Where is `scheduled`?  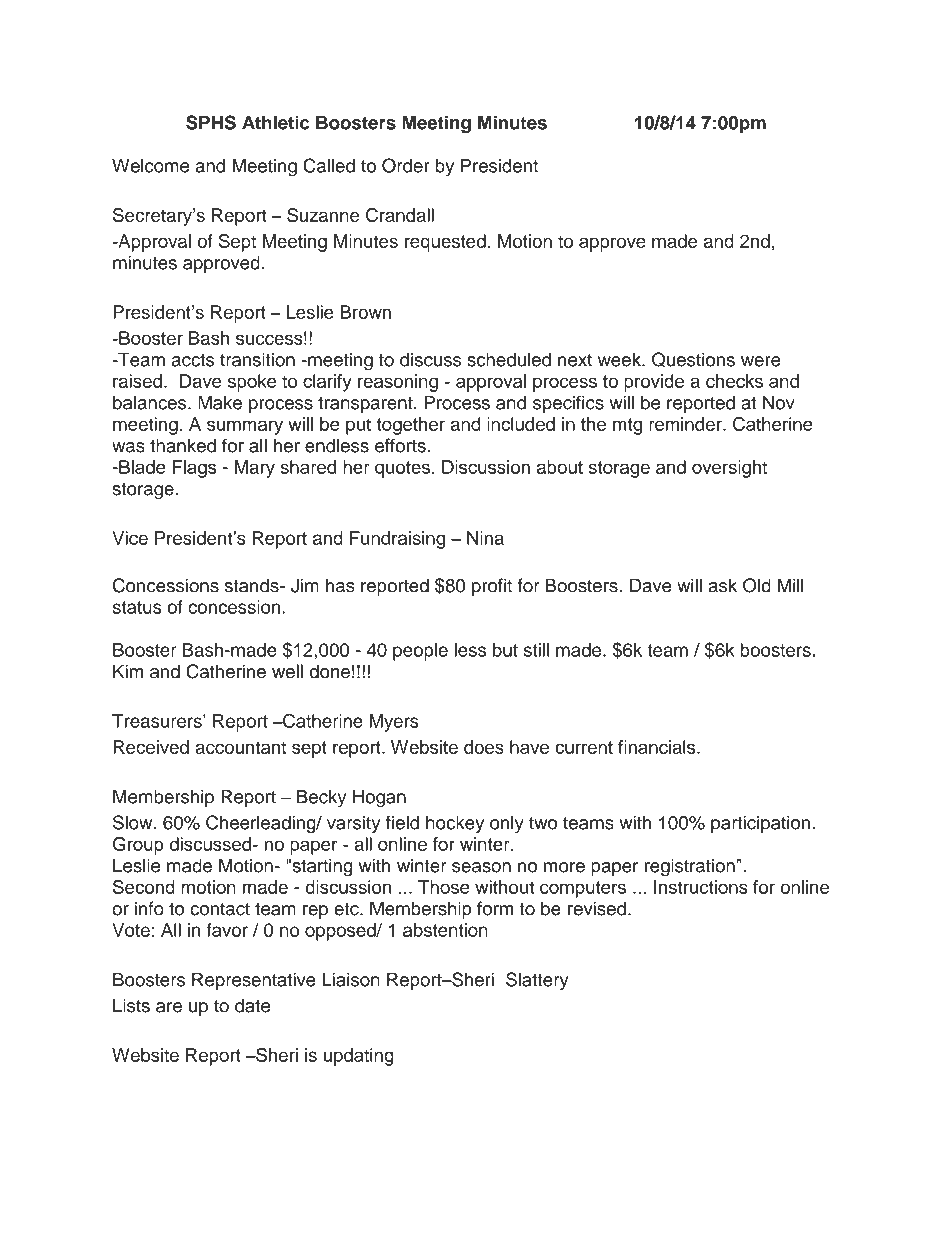 scheduled is located at coordinates (509, 359).
